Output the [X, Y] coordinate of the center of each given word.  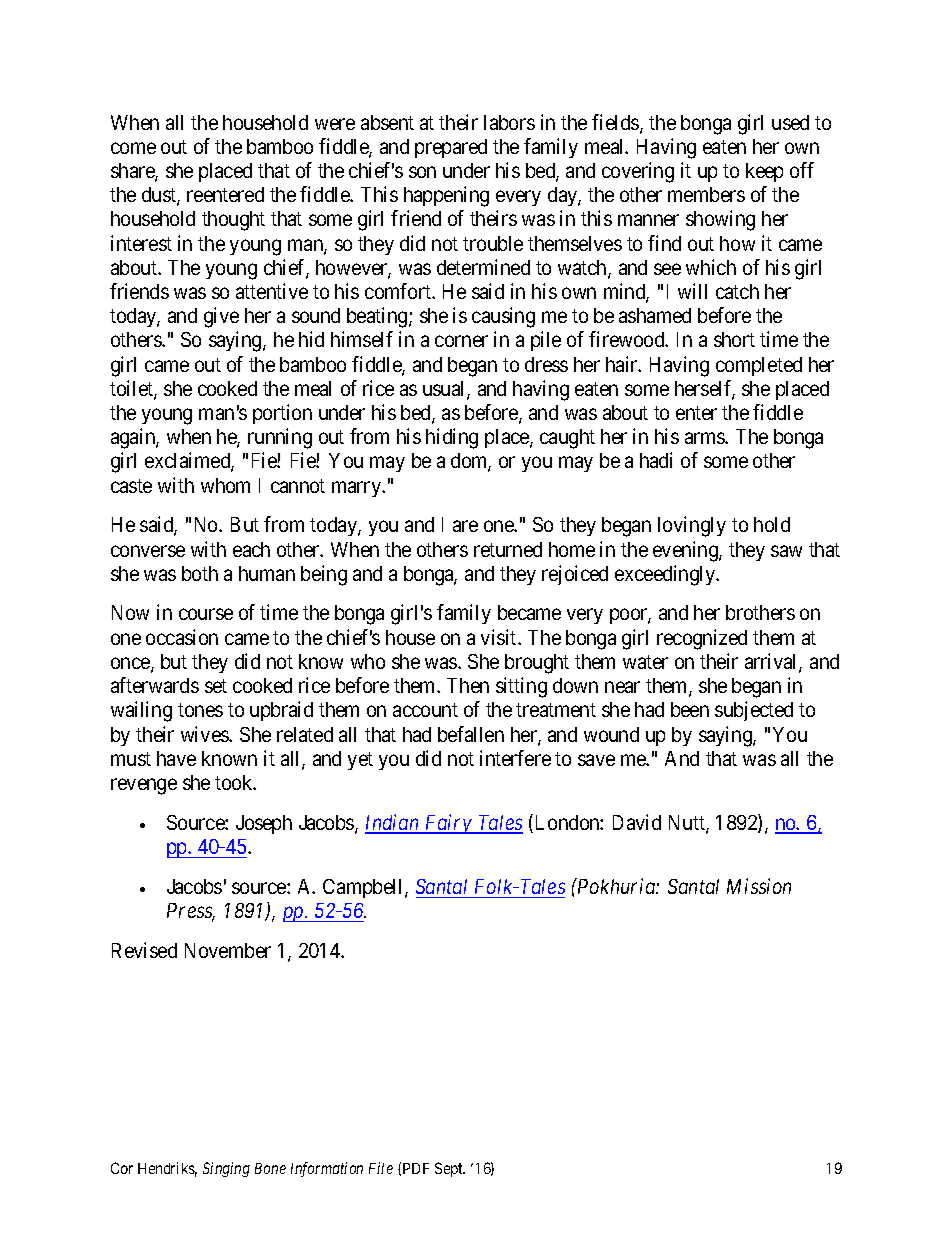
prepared [451, 148]
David [637, 822]
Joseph [264, 824]
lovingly [692, 526]
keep [764, 172]
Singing [226, 1169]
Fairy [448, 824]
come [133, 148]
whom [225, 485]
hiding [452, 438]
